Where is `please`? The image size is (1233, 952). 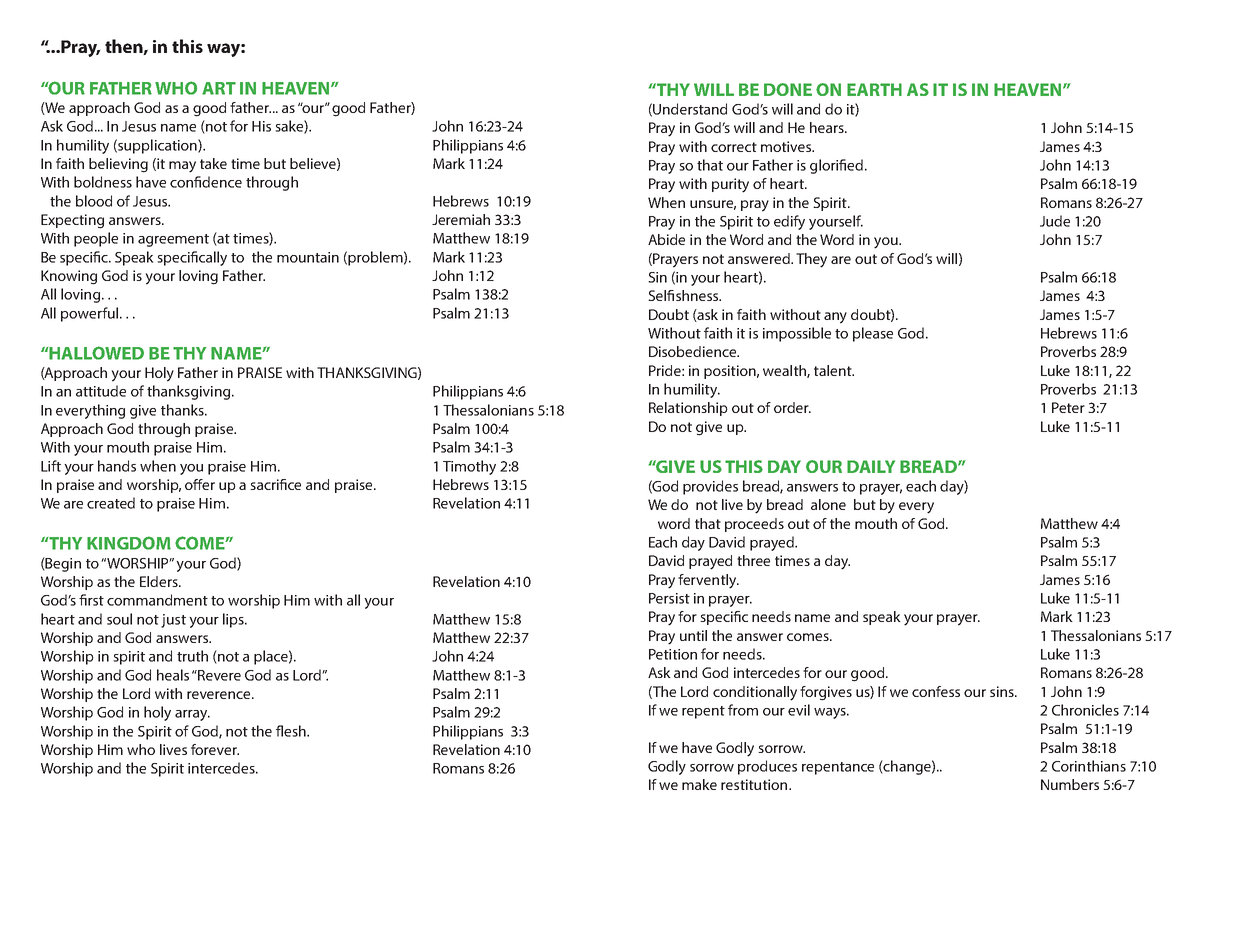
please is located at coordinates (873, 334).
